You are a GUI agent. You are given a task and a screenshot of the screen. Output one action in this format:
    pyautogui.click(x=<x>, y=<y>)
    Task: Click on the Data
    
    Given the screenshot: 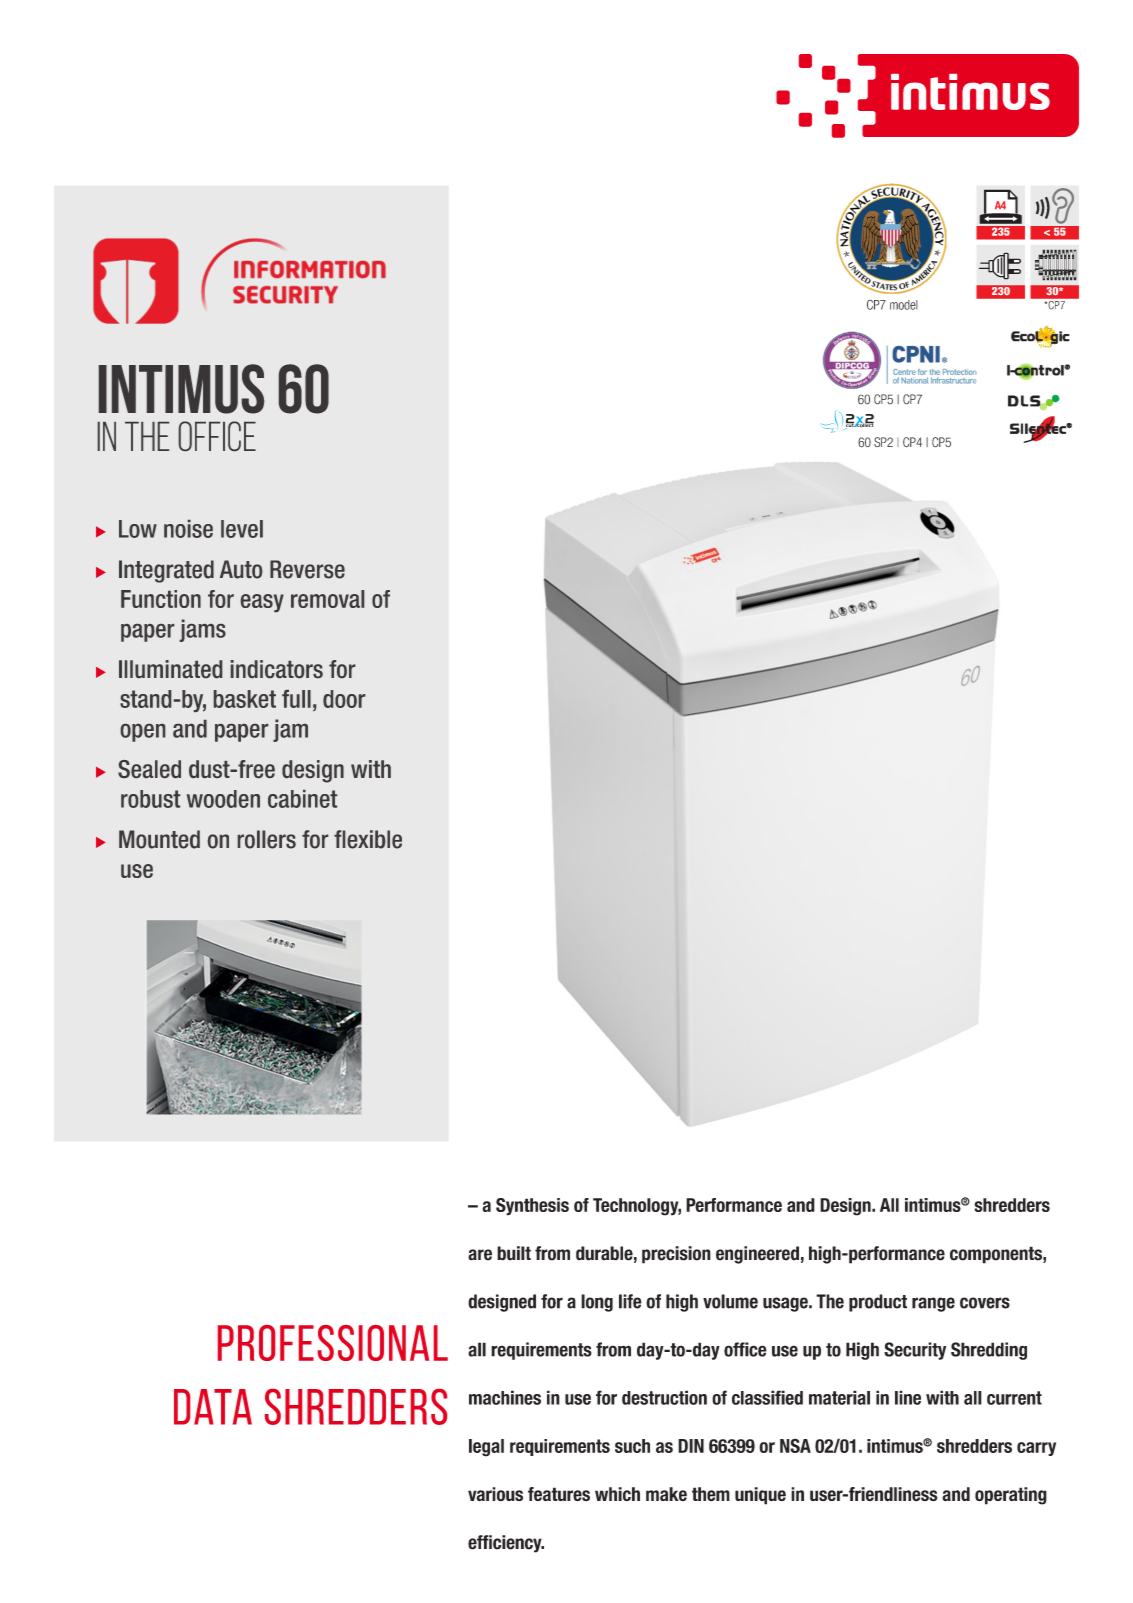 What is the action you would take?
    pyautogui.click(x=213, y=1407)
